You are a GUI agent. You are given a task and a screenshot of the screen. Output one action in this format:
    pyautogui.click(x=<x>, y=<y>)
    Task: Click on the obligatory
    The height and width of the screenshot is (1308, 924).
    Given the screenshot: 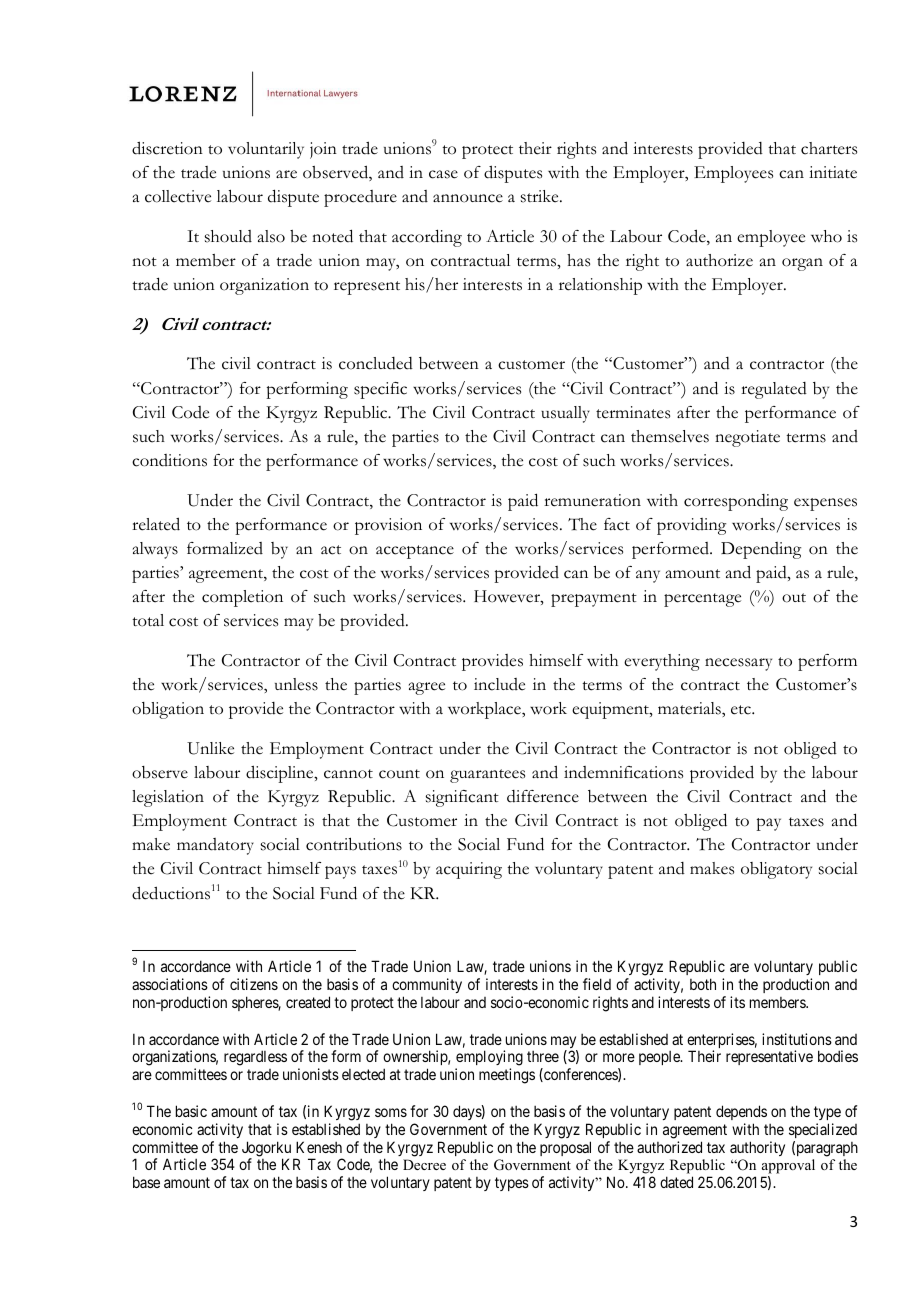 What is the action you would take?
    pyautogui.click(x=776, y=870)
